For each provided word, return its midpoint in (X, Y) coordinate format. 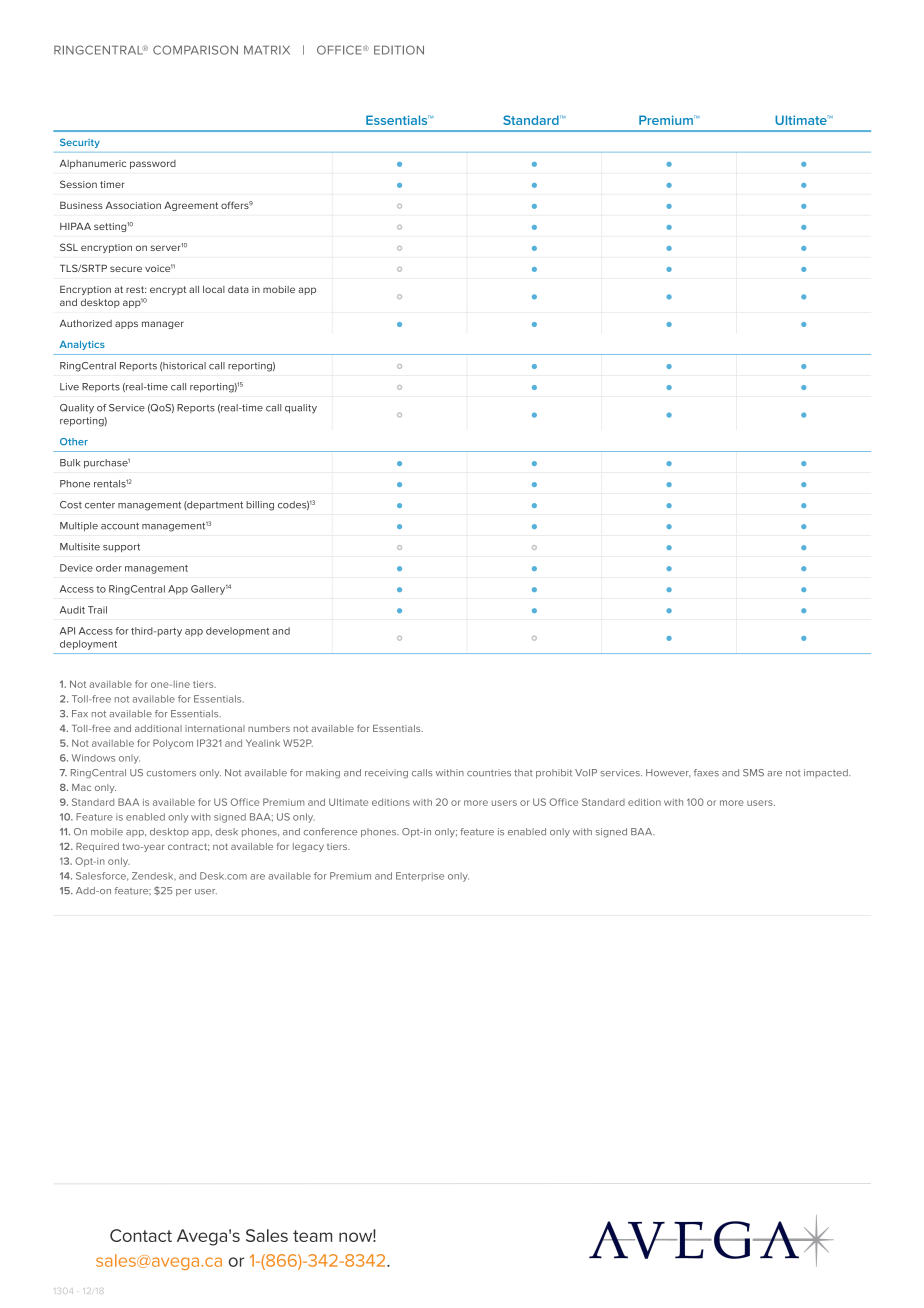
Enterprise (420, 876)
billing (260, 506)
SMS (753, 773)
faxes (706, 773)
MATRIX (267, 50)
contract (188, 847)
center (100, 505)
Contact (141, 1235)
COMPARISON (195, 50)
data (238, 289)
